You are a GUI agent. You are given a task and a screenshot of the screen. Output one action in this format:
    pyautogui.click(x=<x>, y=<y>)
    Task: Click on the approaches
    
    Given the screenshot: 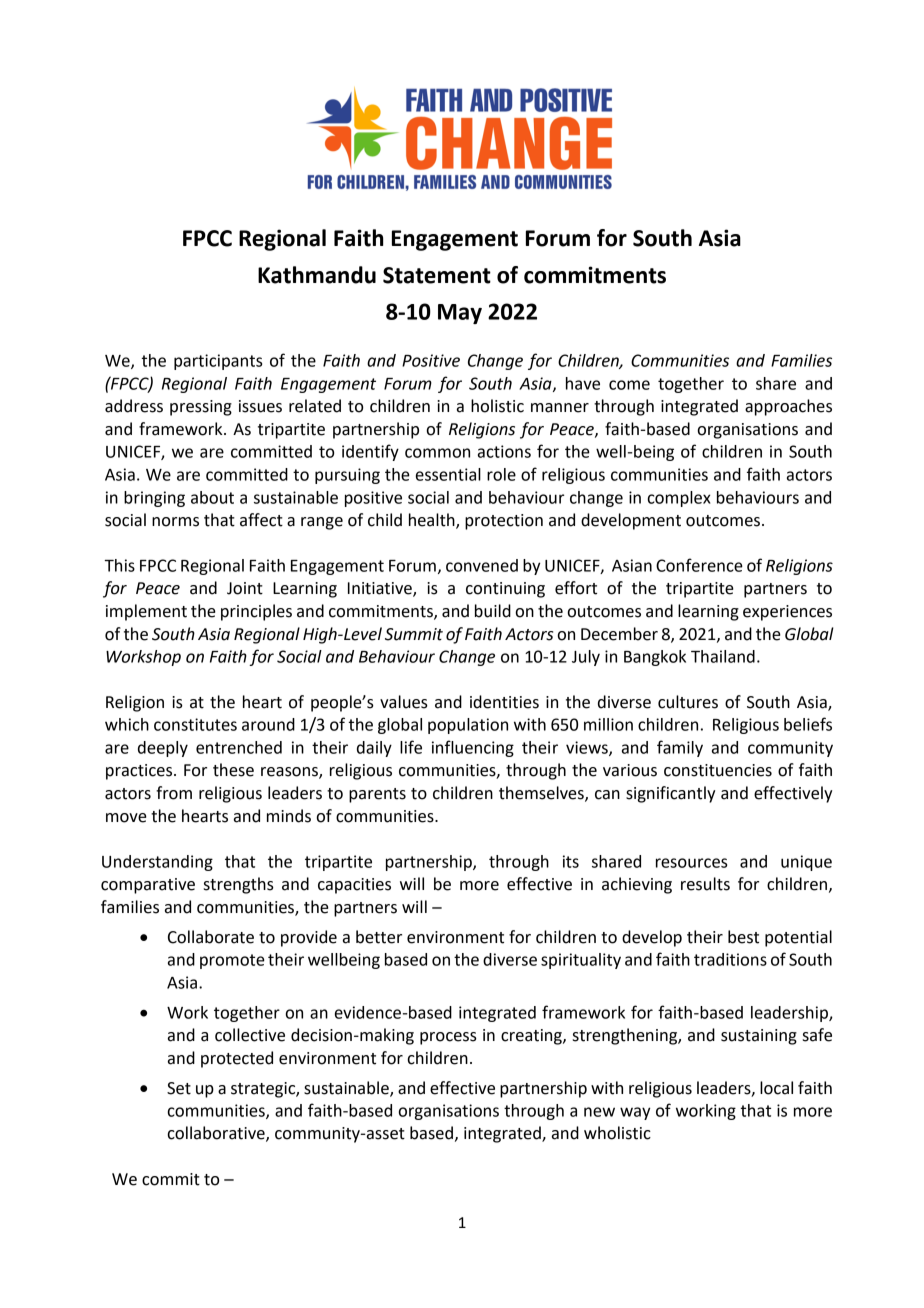 What is the action you would take?
    pyautogui.click(x=788, y=407)
